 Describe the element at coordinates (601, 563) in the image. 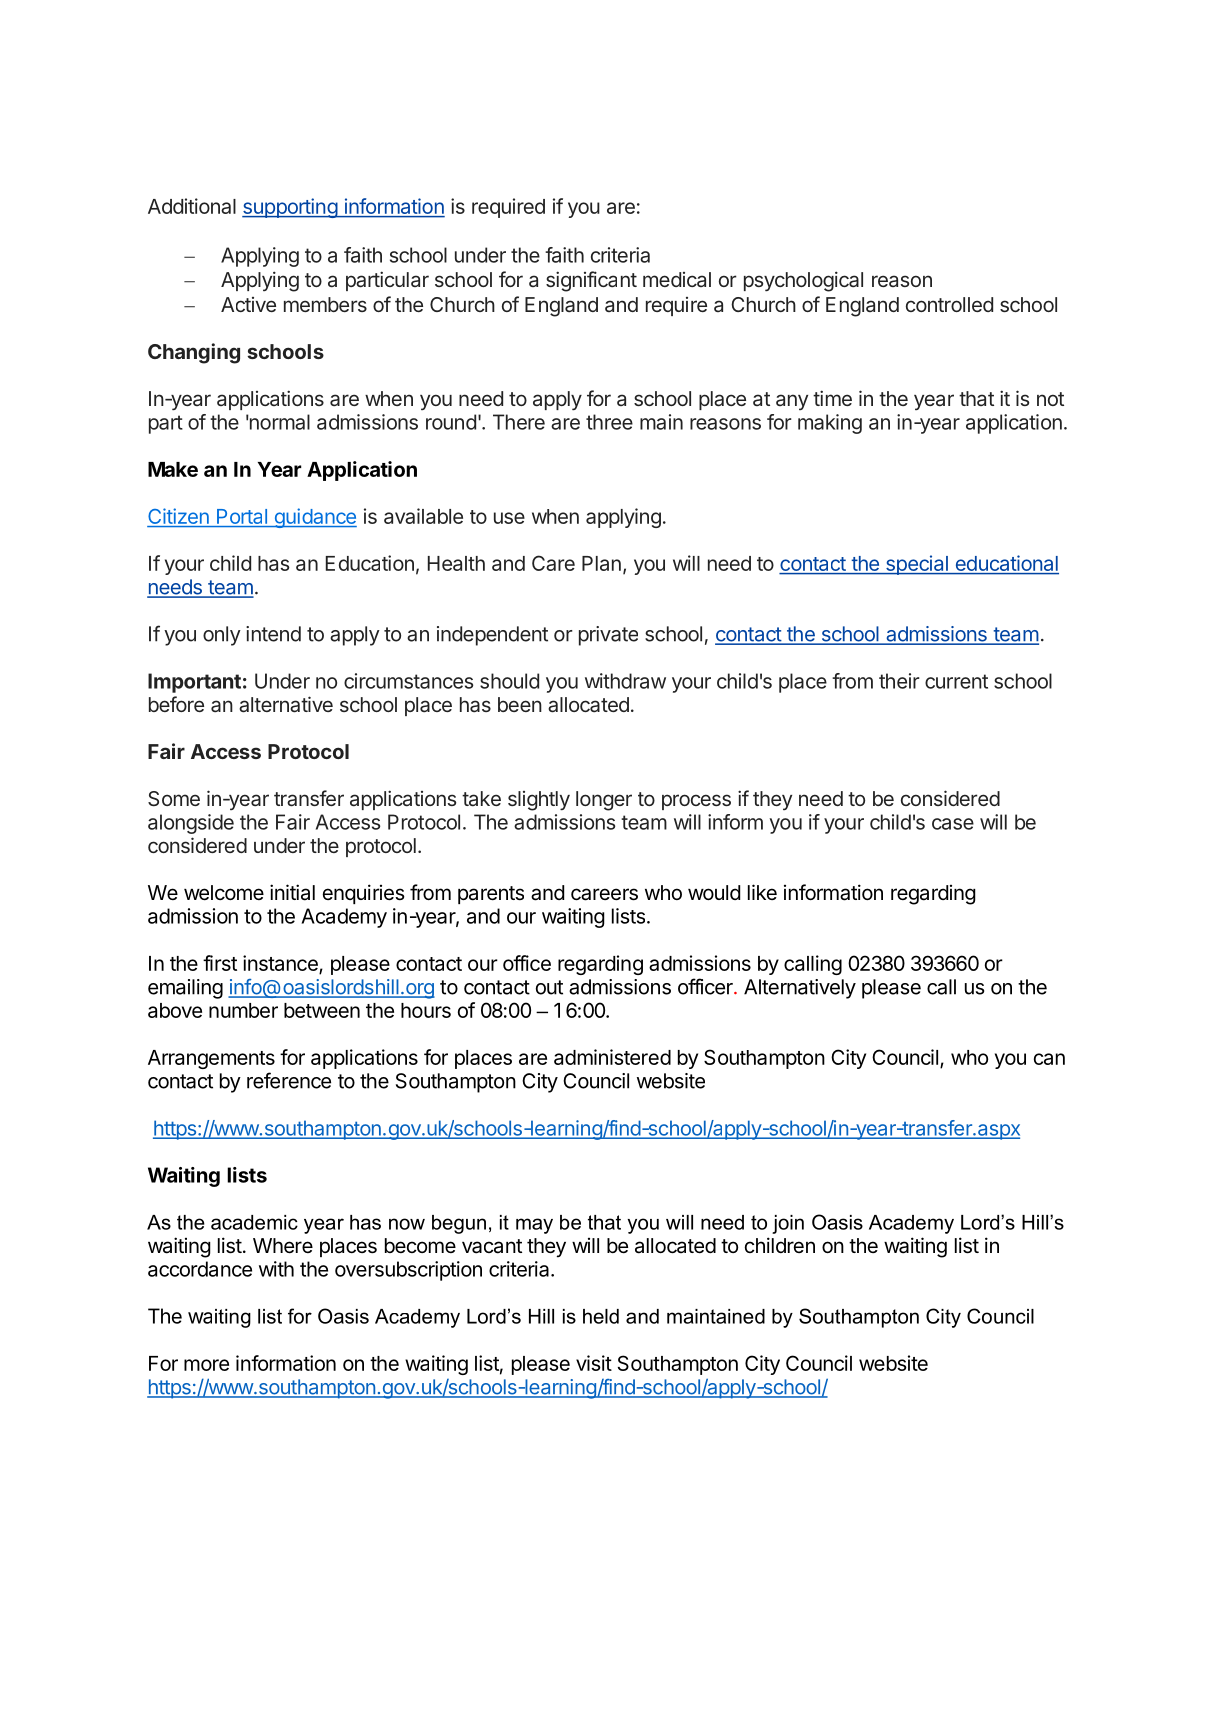

I see `Plan` at that location.
